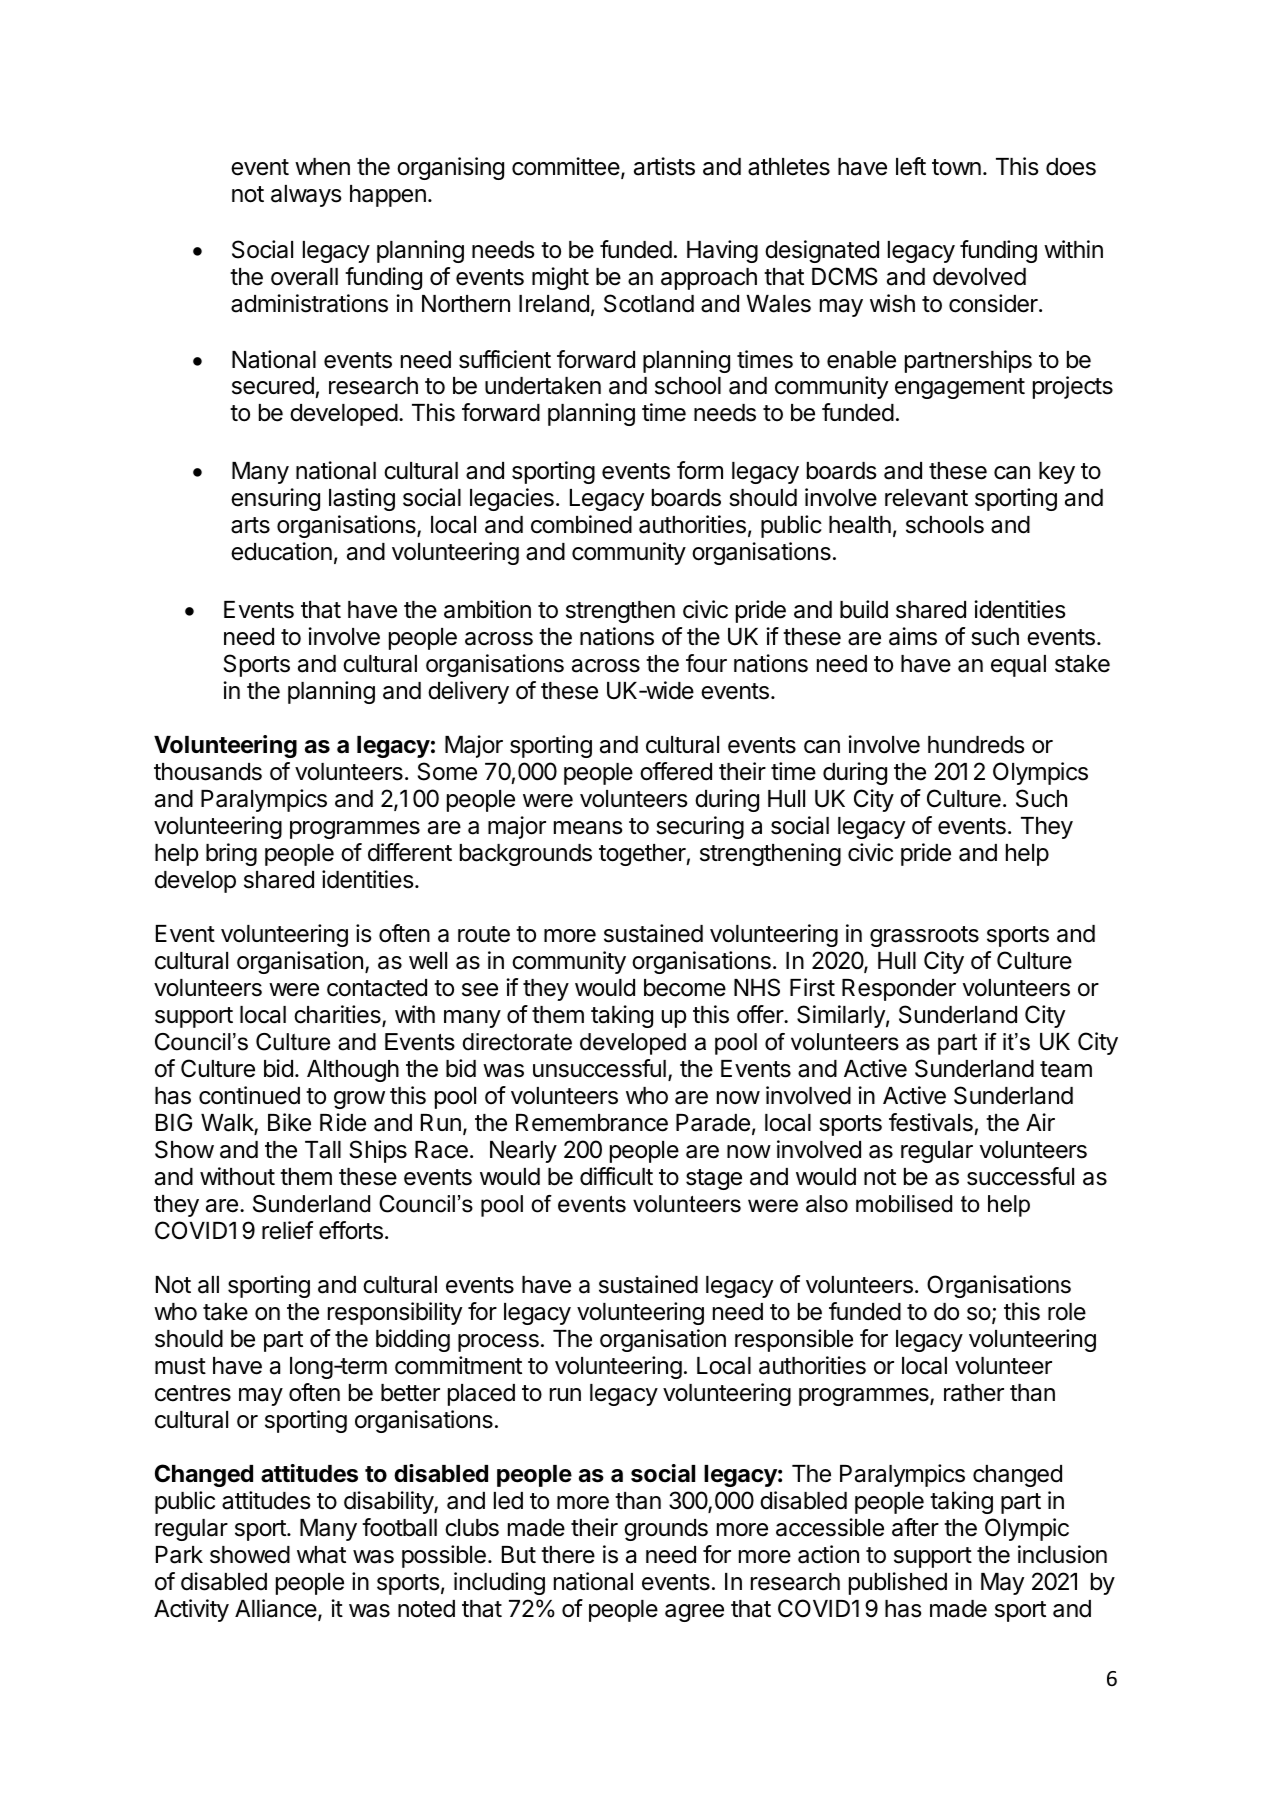  Describe the element at coordinates (306, 196) in the screenshot. I see `always` at that location.
